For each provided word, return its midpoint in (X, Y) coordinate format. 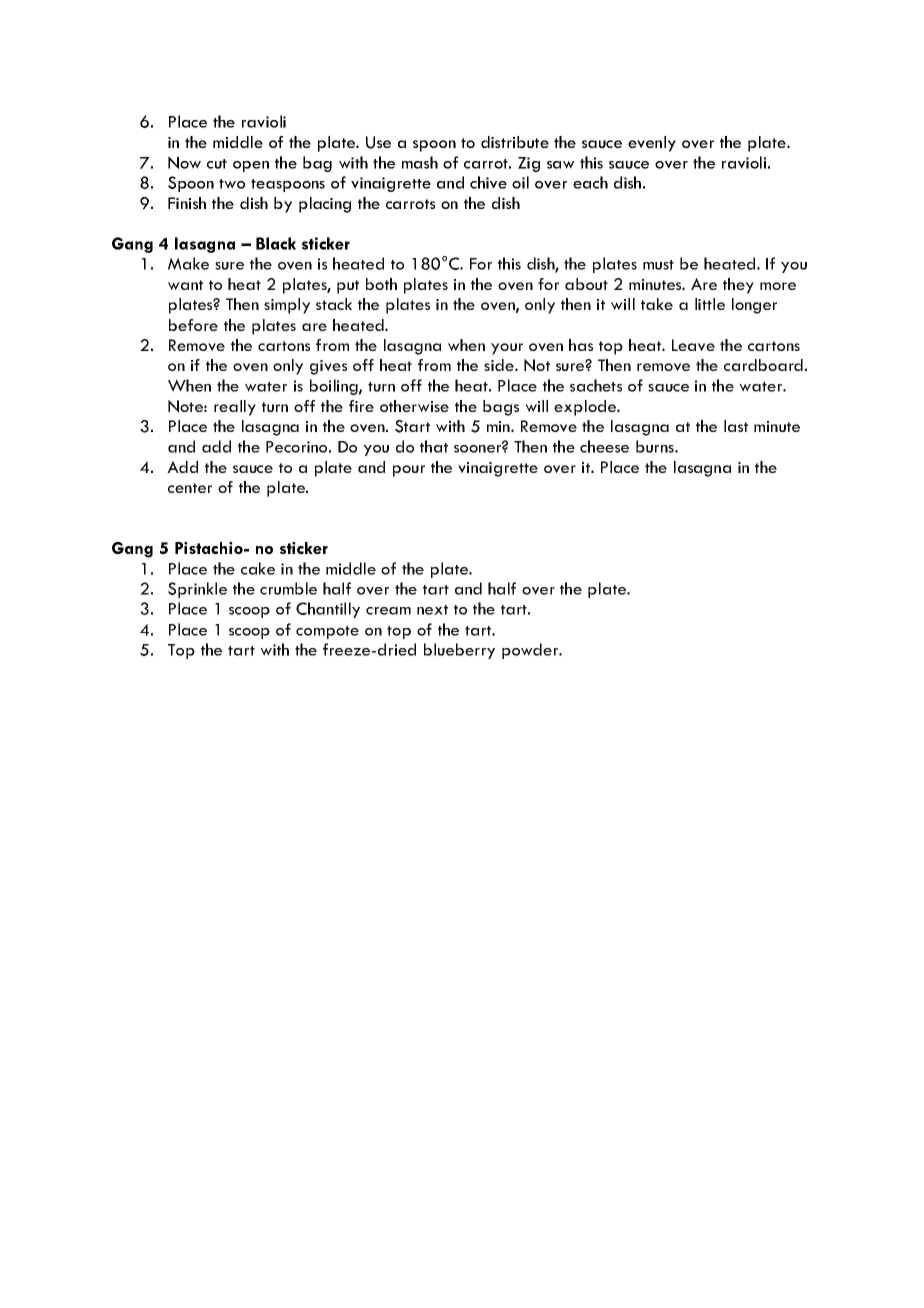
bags (501, 408)
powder (531, 651)
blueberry (459, 651)
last (736, 426)
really (235, 408)
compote (327, 632)
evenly (652, 144)
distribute (515, 142)
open (251, 166)
